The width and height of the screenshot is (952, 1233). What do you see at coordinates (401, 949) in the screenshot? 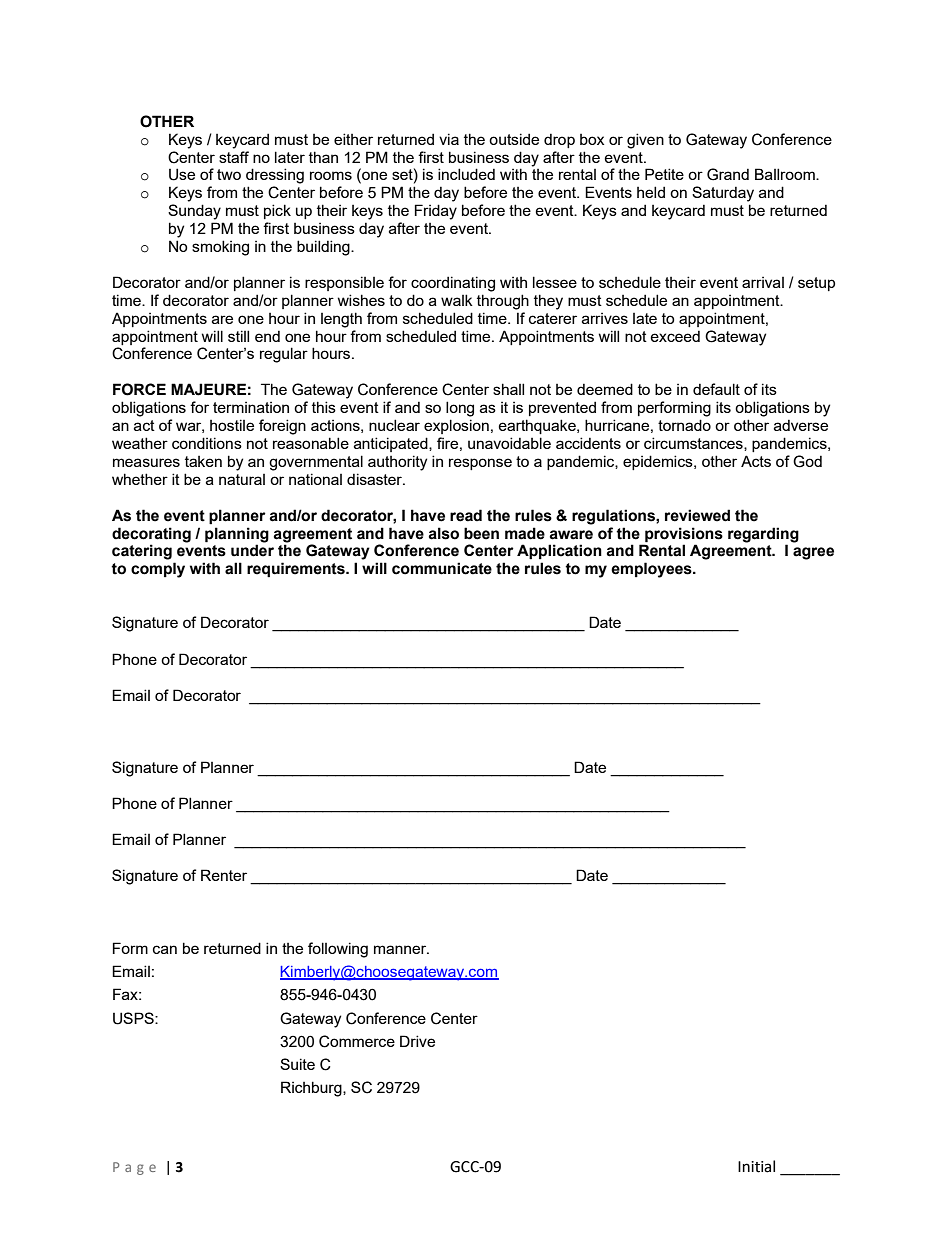
I see `manner` at bounding box center [401, 949].
